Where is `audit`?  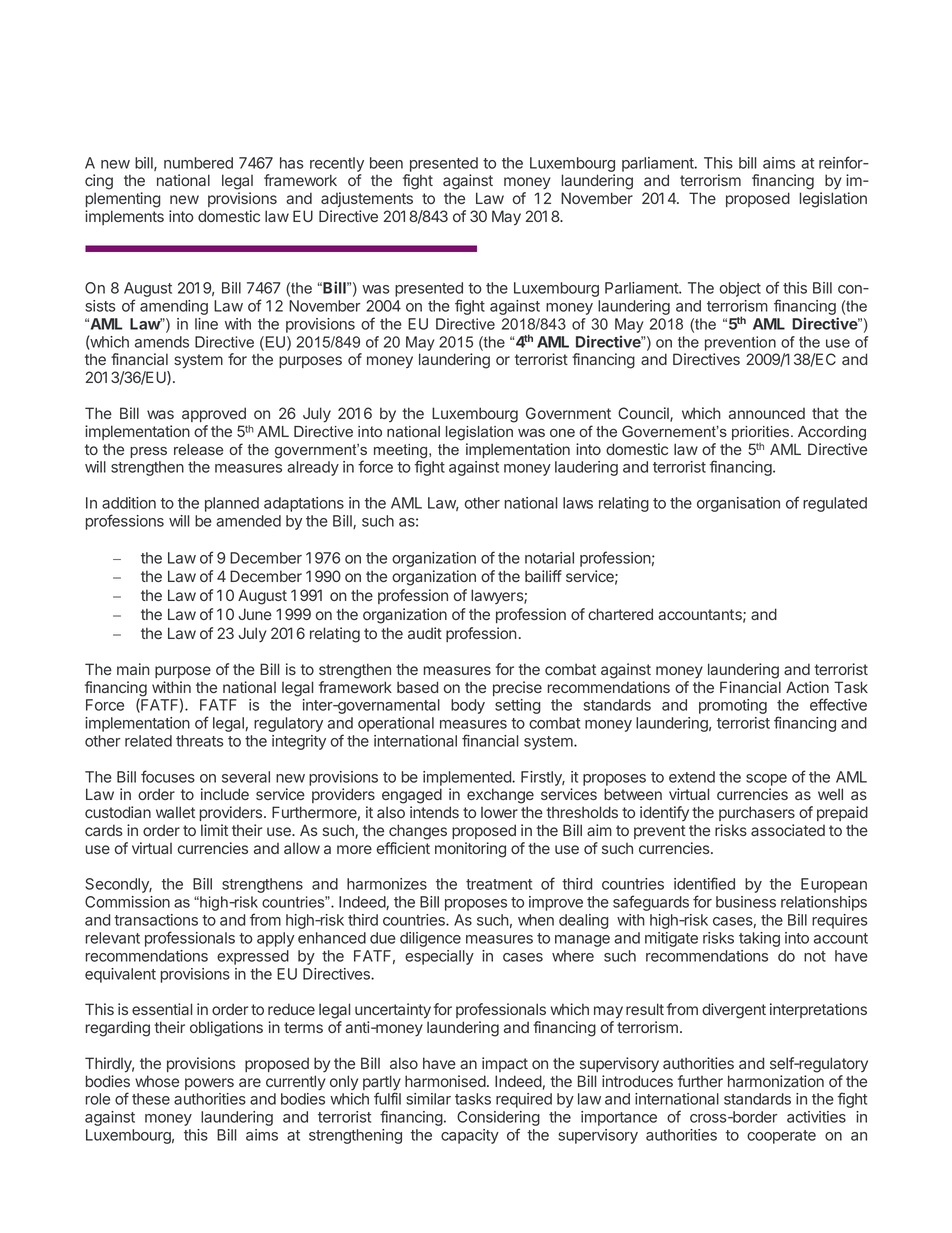
audit is located at coordinates (425, 633).
